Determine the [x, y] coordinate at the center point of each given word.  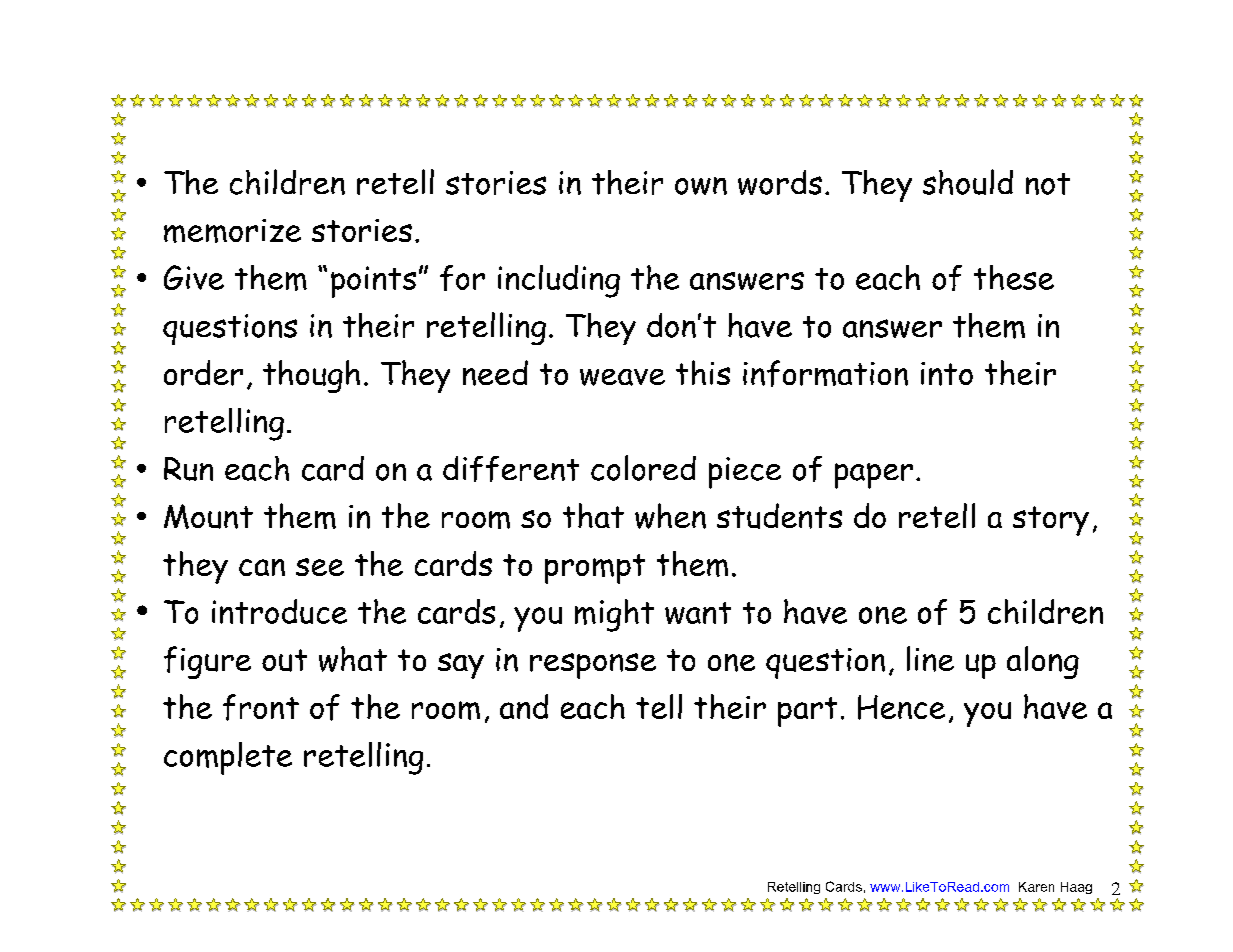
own [701, 186]
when [670, 516]
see [320, 567]
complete [228, 758]
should [968, 182]
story [1051, 521]
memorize [232, 231]
